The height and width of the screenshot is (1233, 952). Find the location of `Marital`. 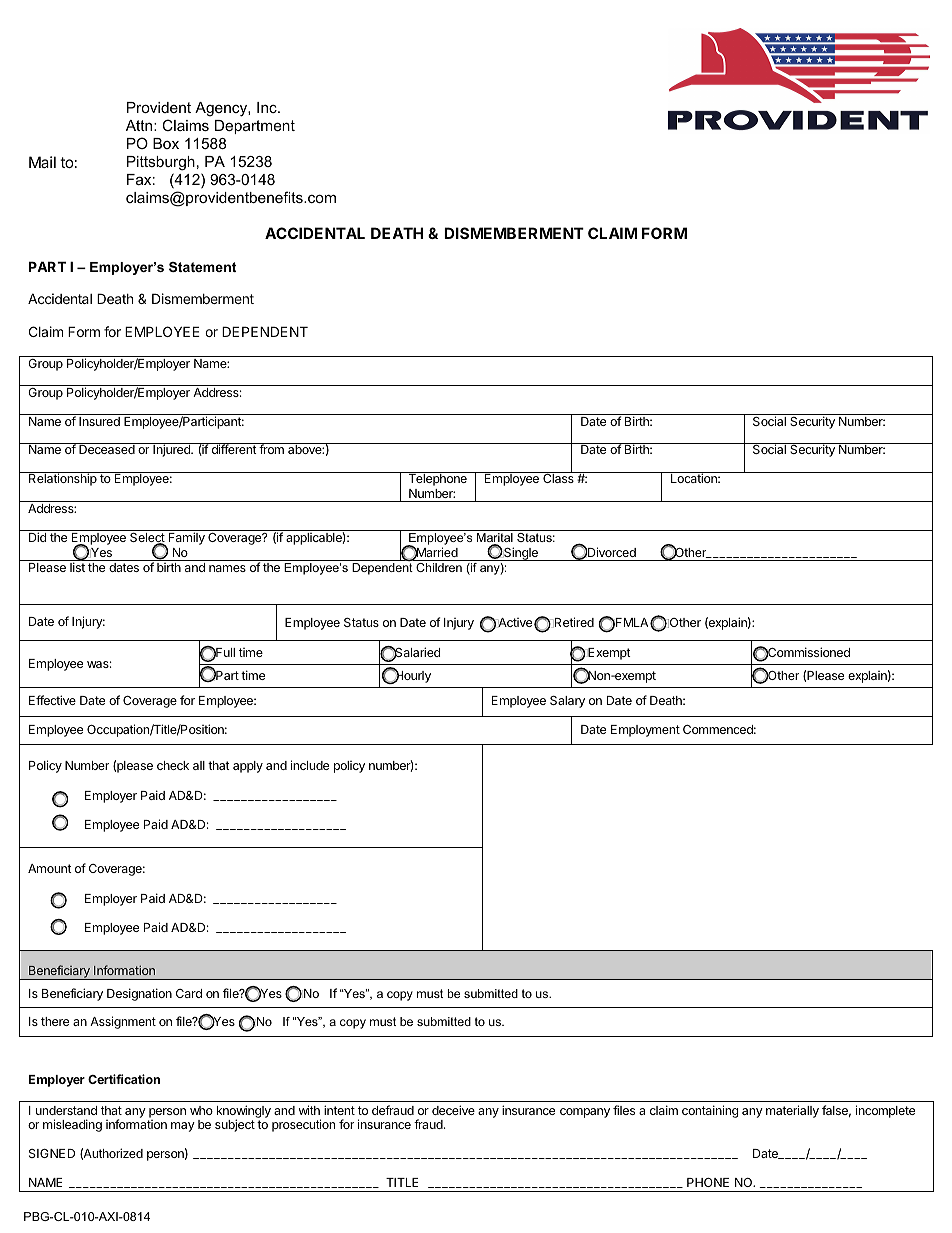

Marital is located at coordinates (495, 537).
